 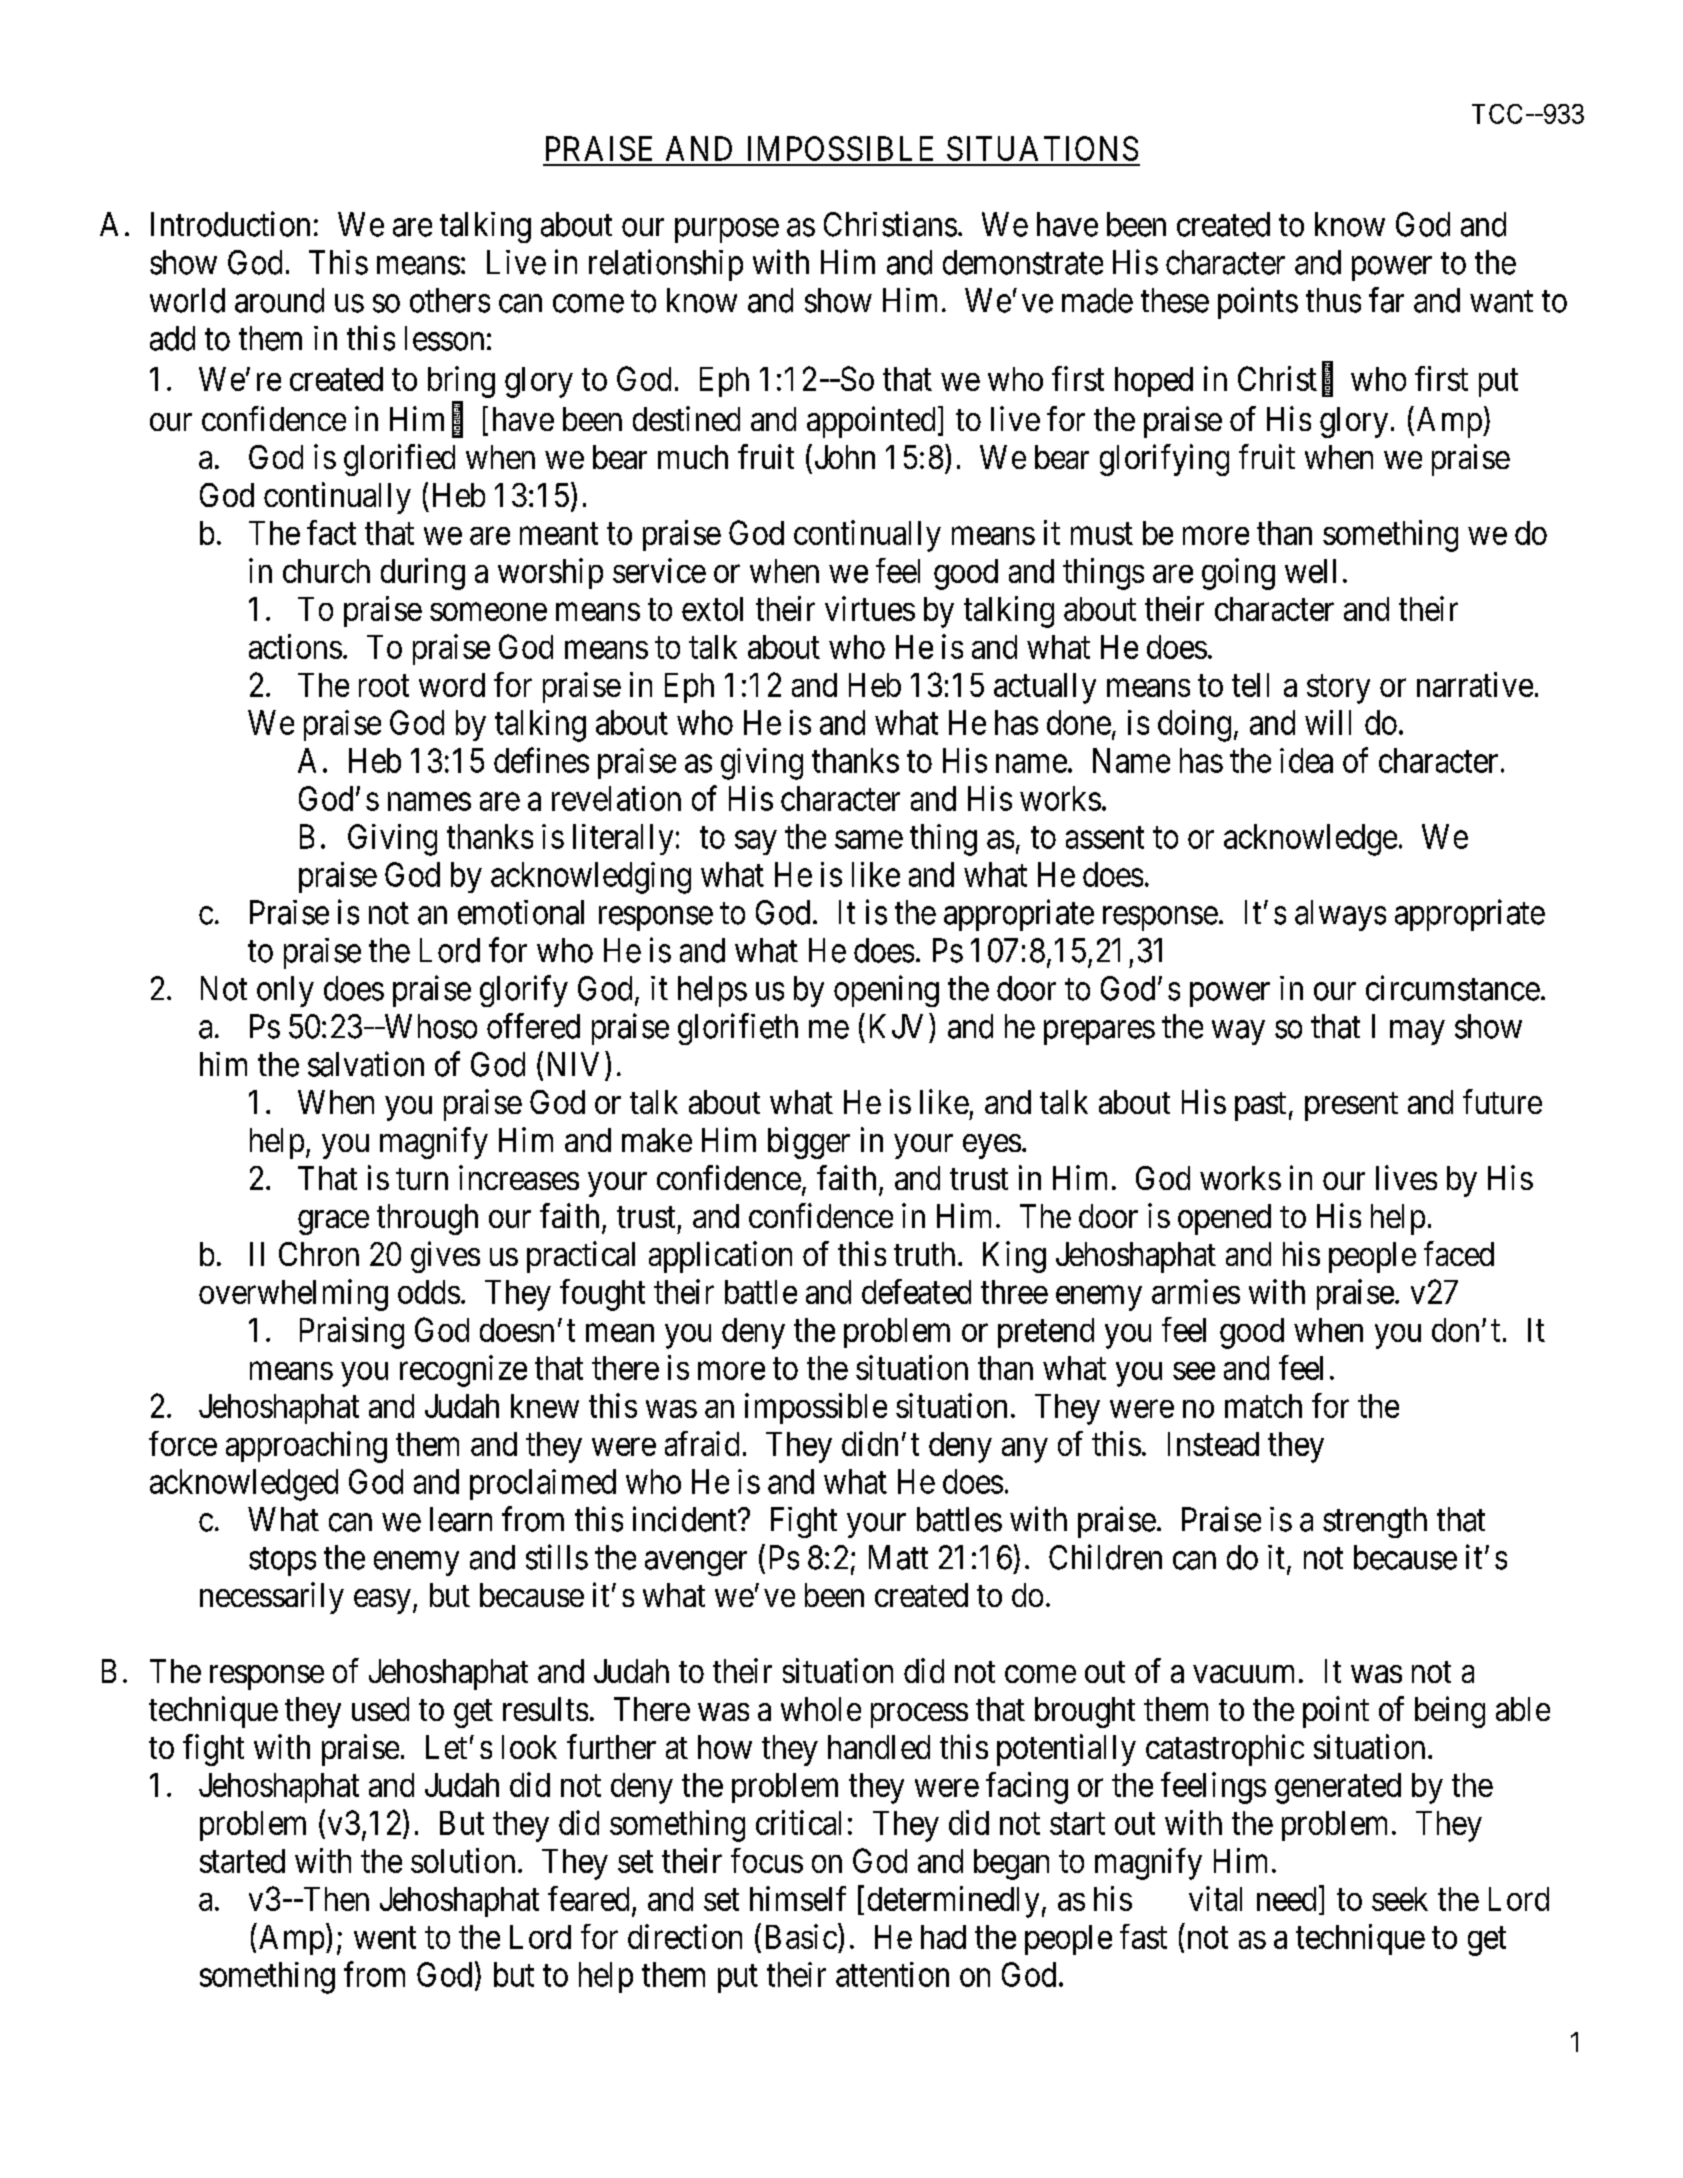 What do you see at coordinates (727, 231) in the page?
I see `purpose` at bounding box center [727, 231].
